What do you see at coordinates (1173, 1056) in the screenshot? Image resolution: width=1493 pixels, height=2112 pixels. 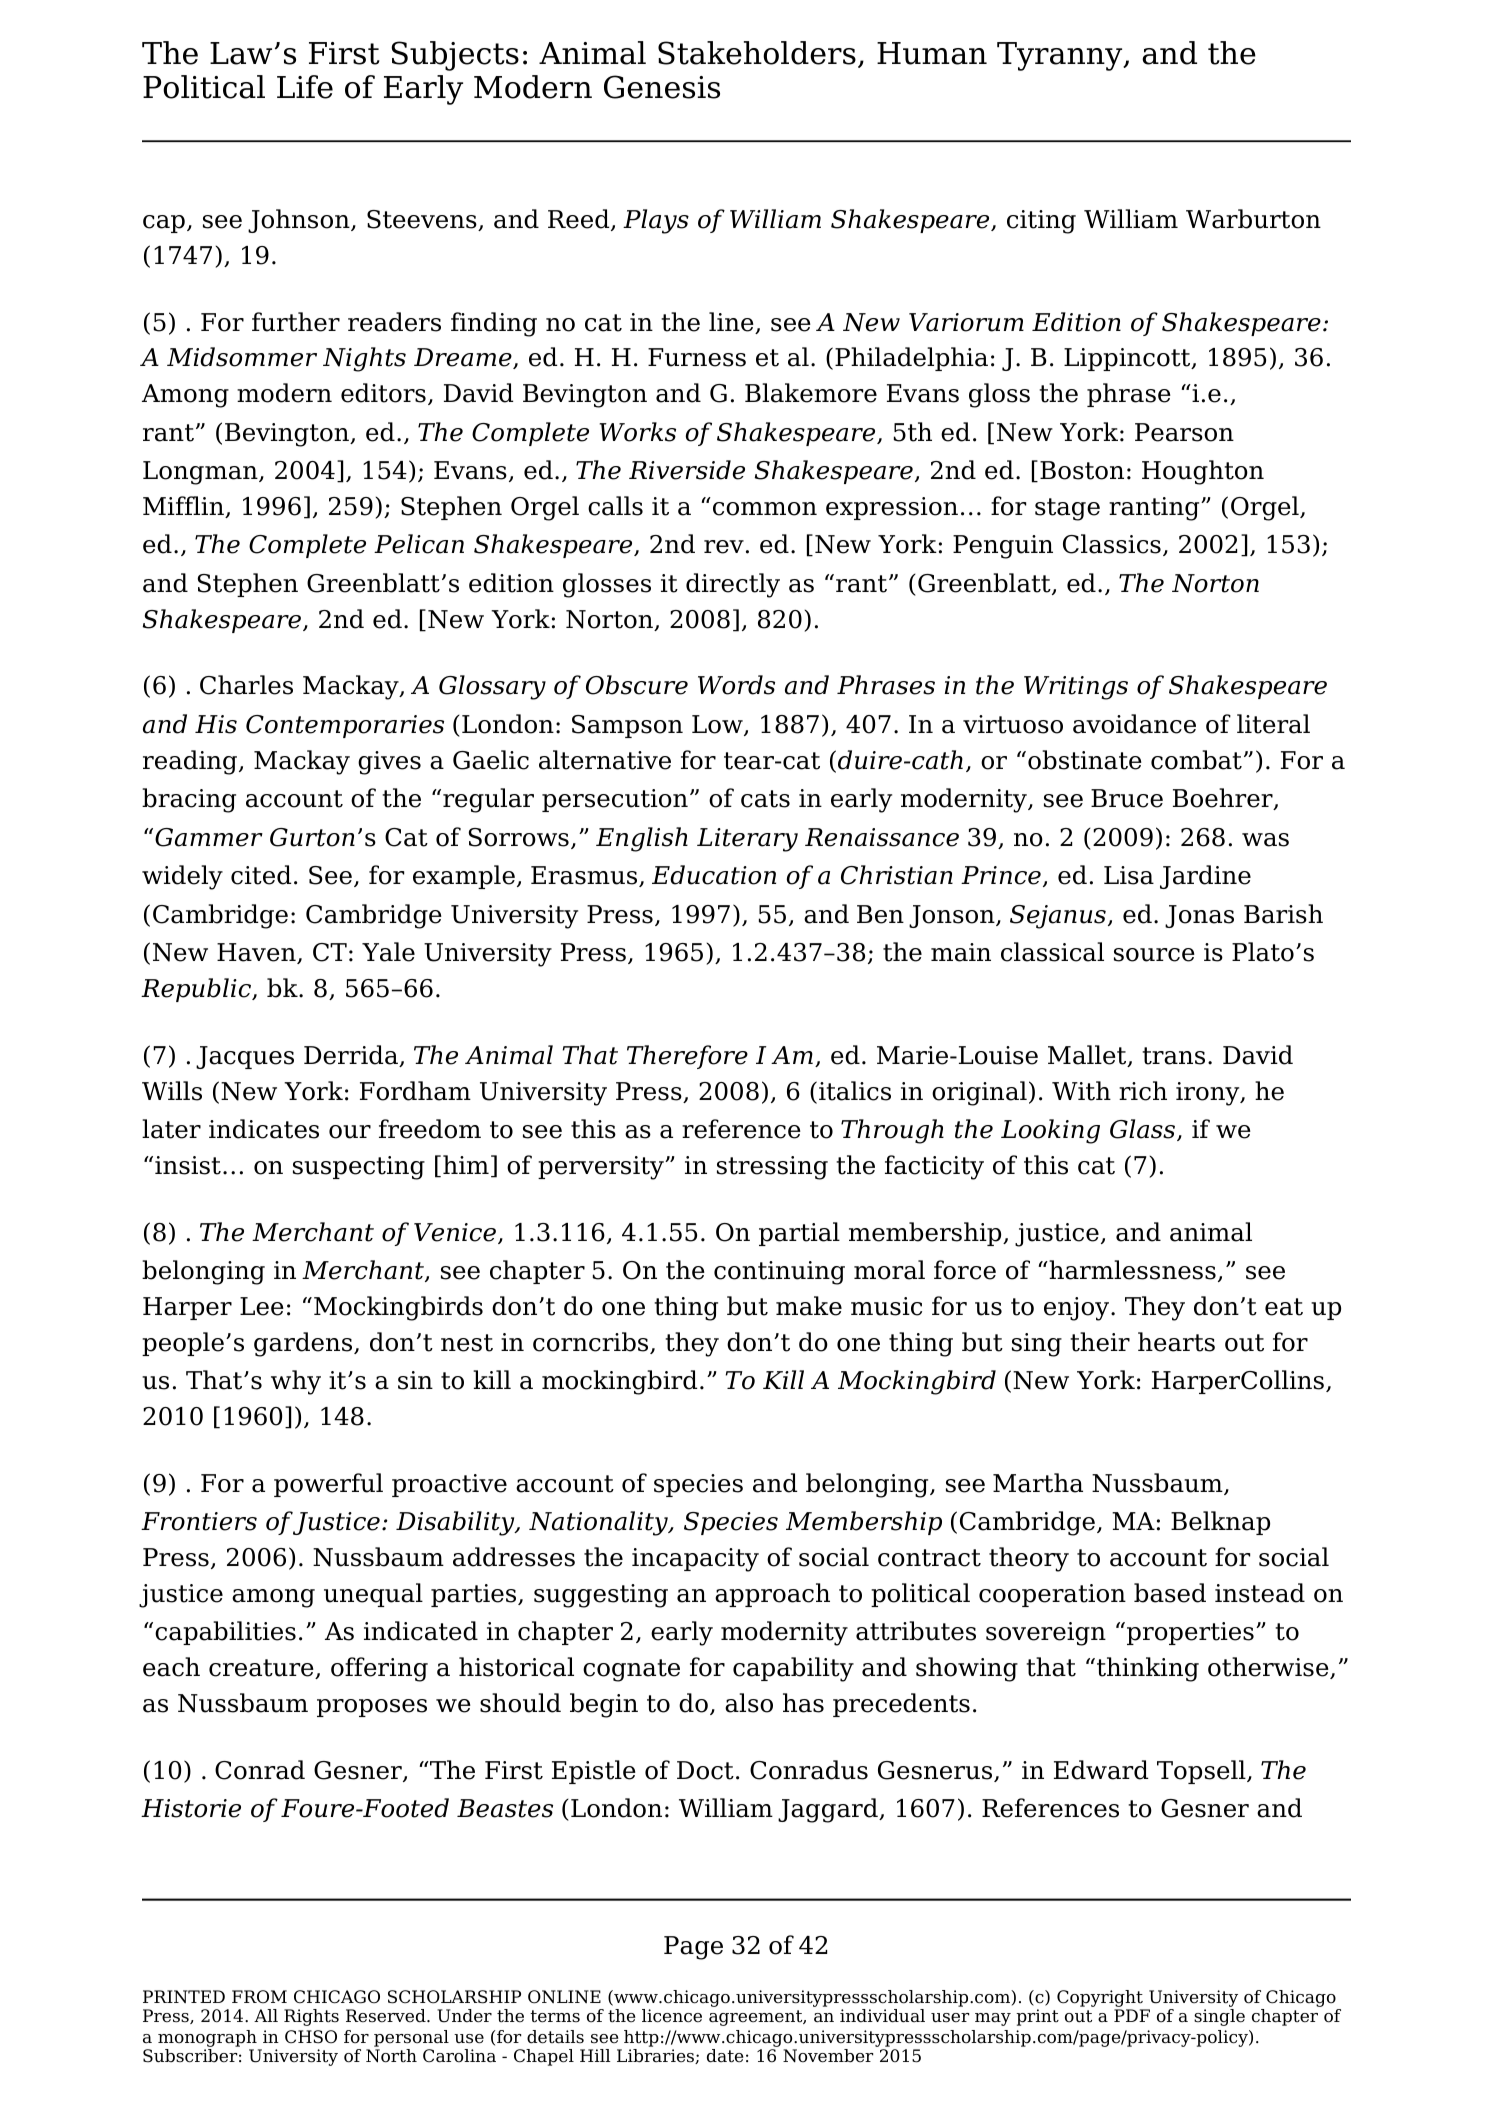 I see `trans` at bounding box center [1173, 1056].
